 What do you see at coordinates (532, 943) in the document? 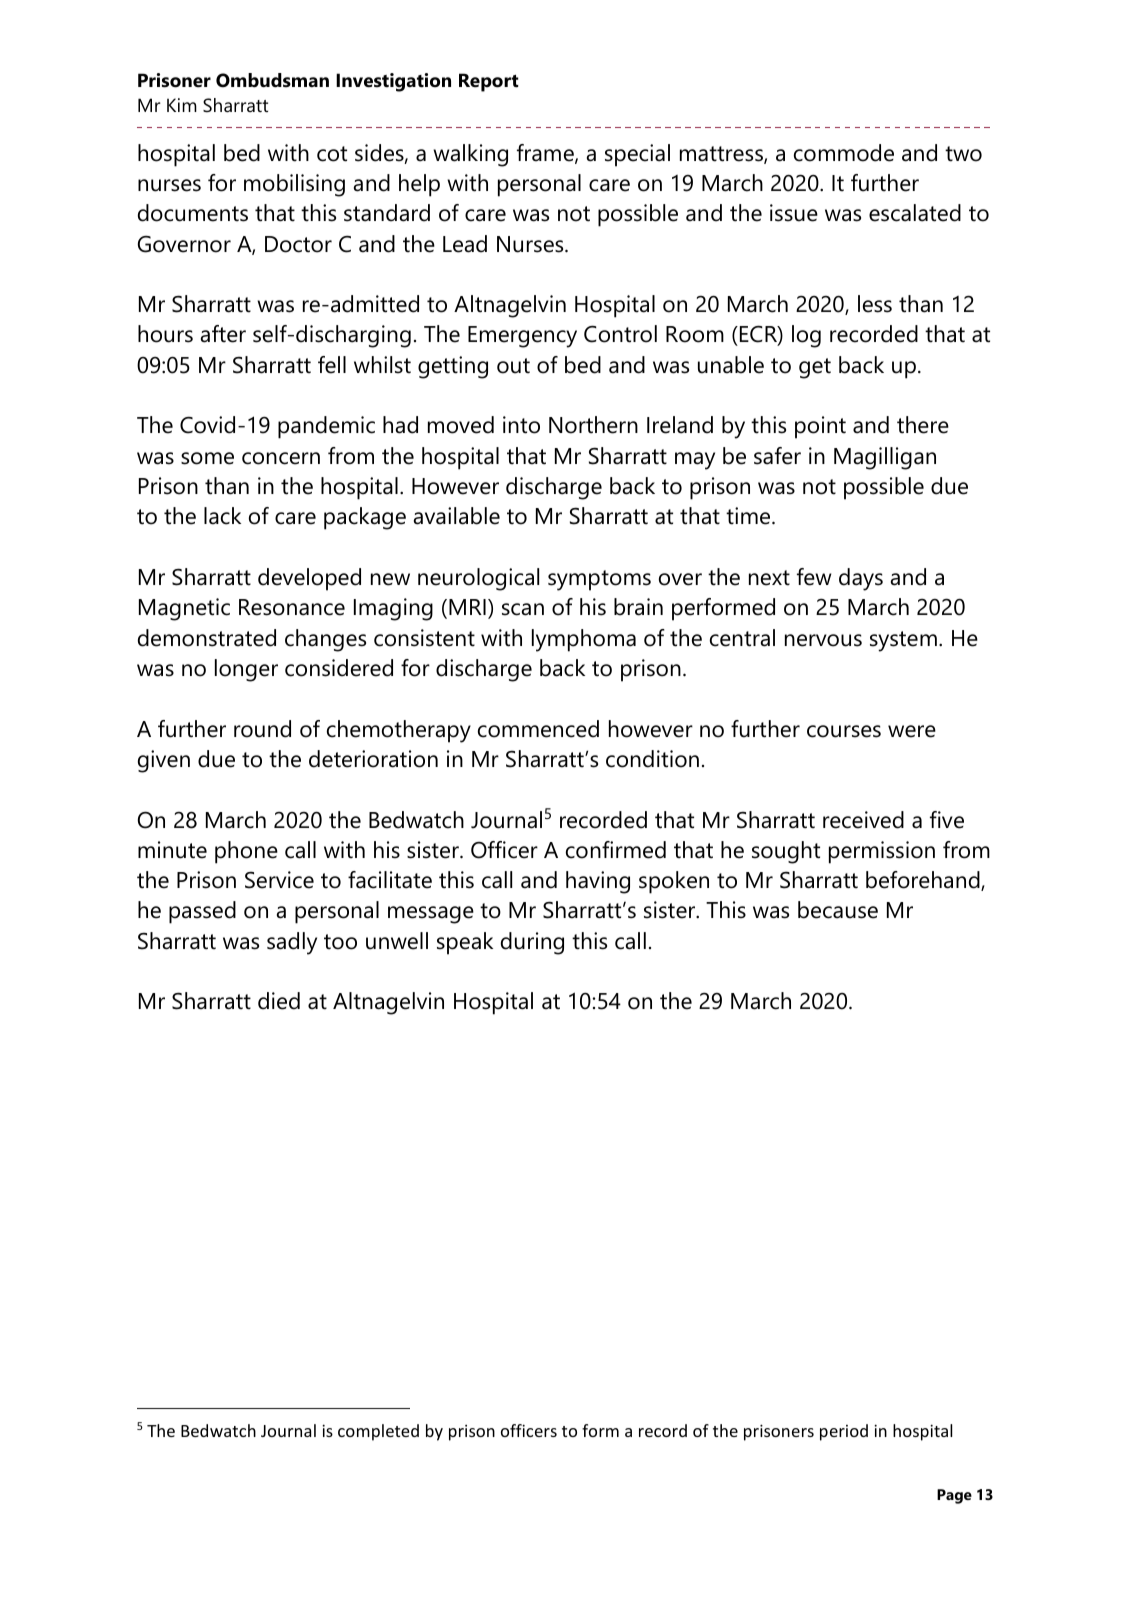
I see `during` at bounding box center [532, 943].
